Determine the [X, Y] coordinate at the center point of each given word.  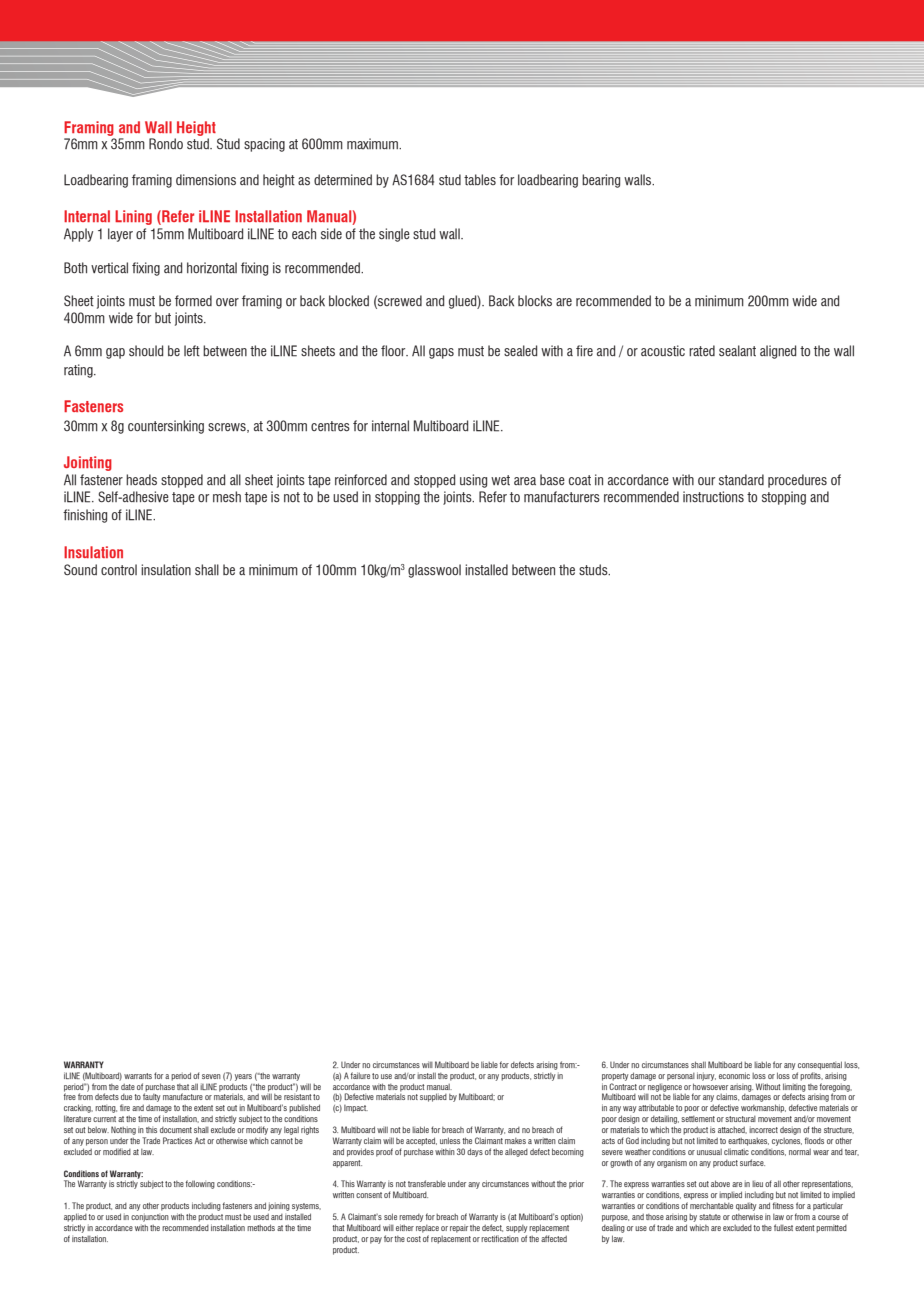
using [473, 481]
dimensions [206, 179]
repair [459, 1229]
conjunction [150, 1217]
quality [746, 1207]
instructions [713, 497]
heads [141, 479]
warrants [138, 1076]
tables [480, 180]
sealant [737, 351]
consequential [820, 1065]
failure [360, 1075]
